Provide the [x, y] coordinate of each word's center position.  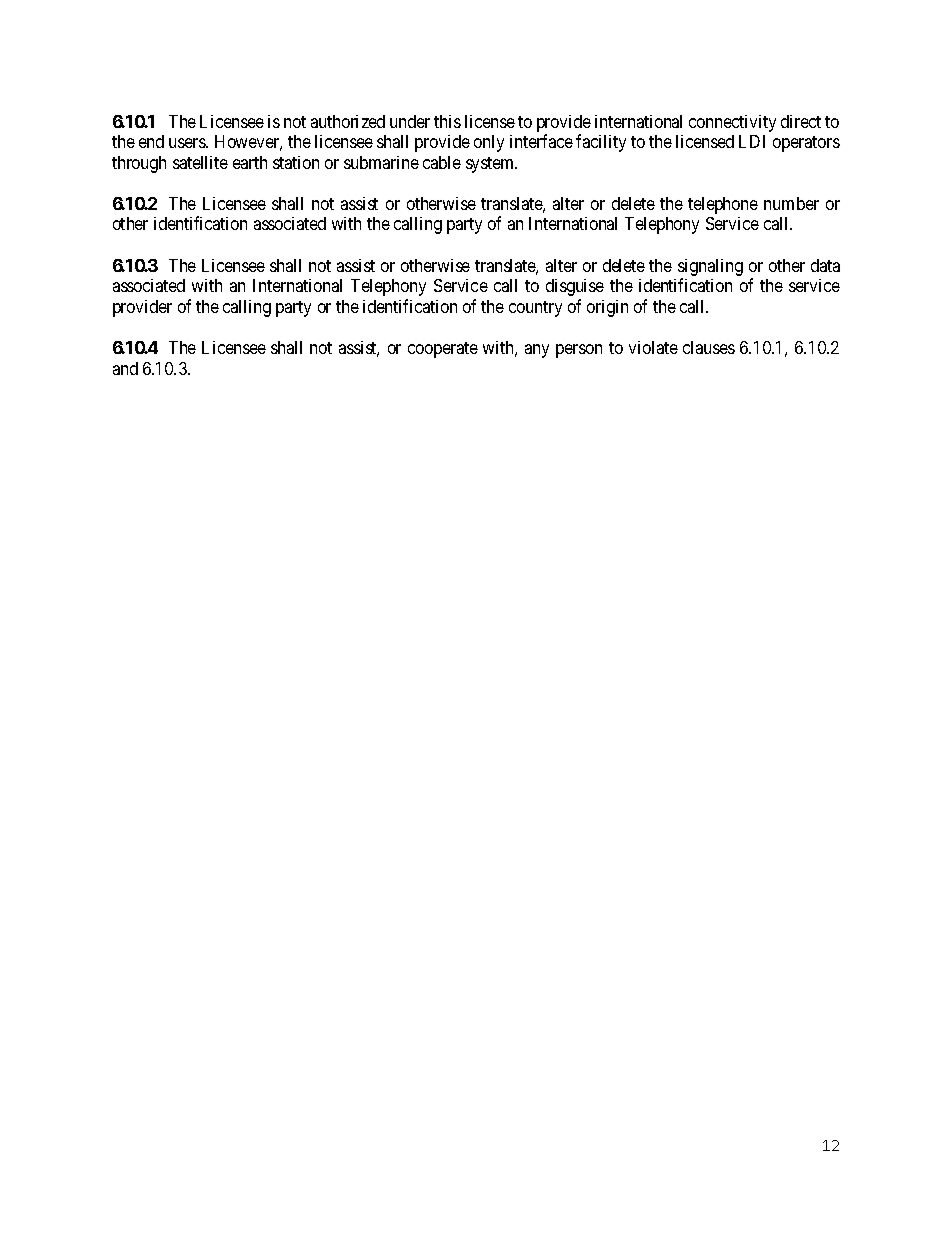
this [447, 121]
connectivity [732, 123]
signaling [710, 267]
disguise [575, 287]
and [125, 368]
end [151, 141]
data [825, 265]
